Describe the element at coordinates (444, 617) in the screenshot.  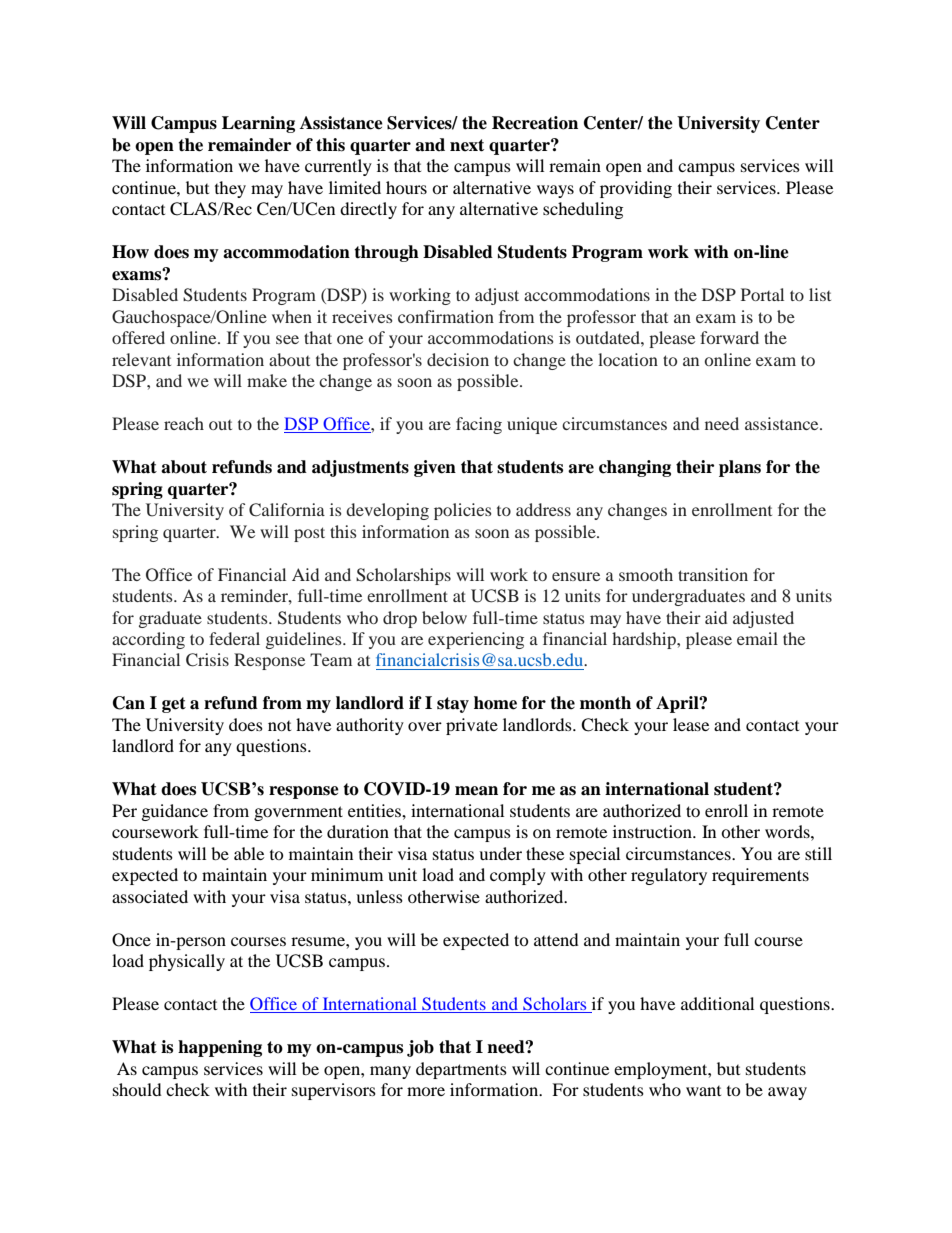
I see `below` at that location.
